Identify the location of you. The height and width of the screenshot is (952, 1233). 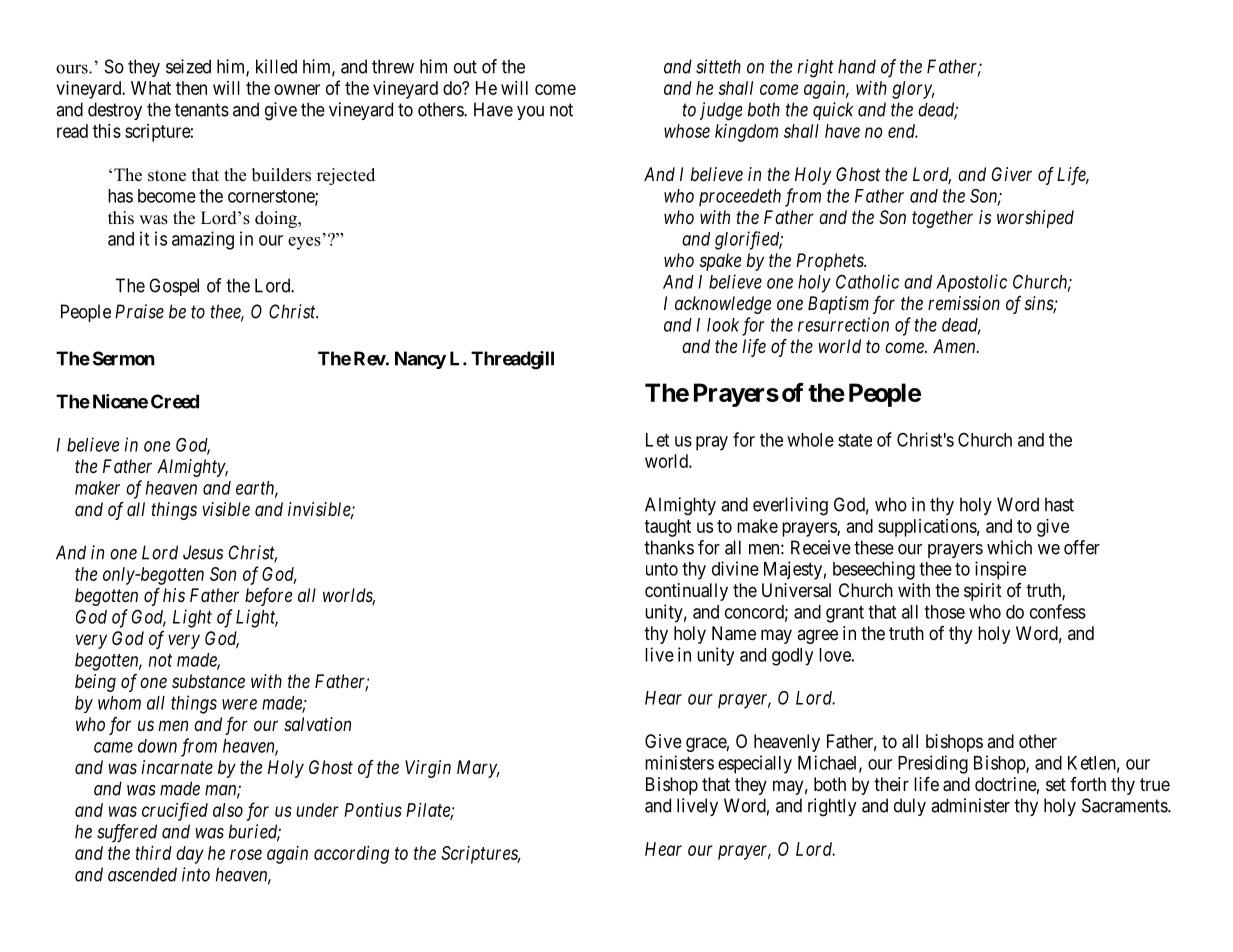
(530, 113).
